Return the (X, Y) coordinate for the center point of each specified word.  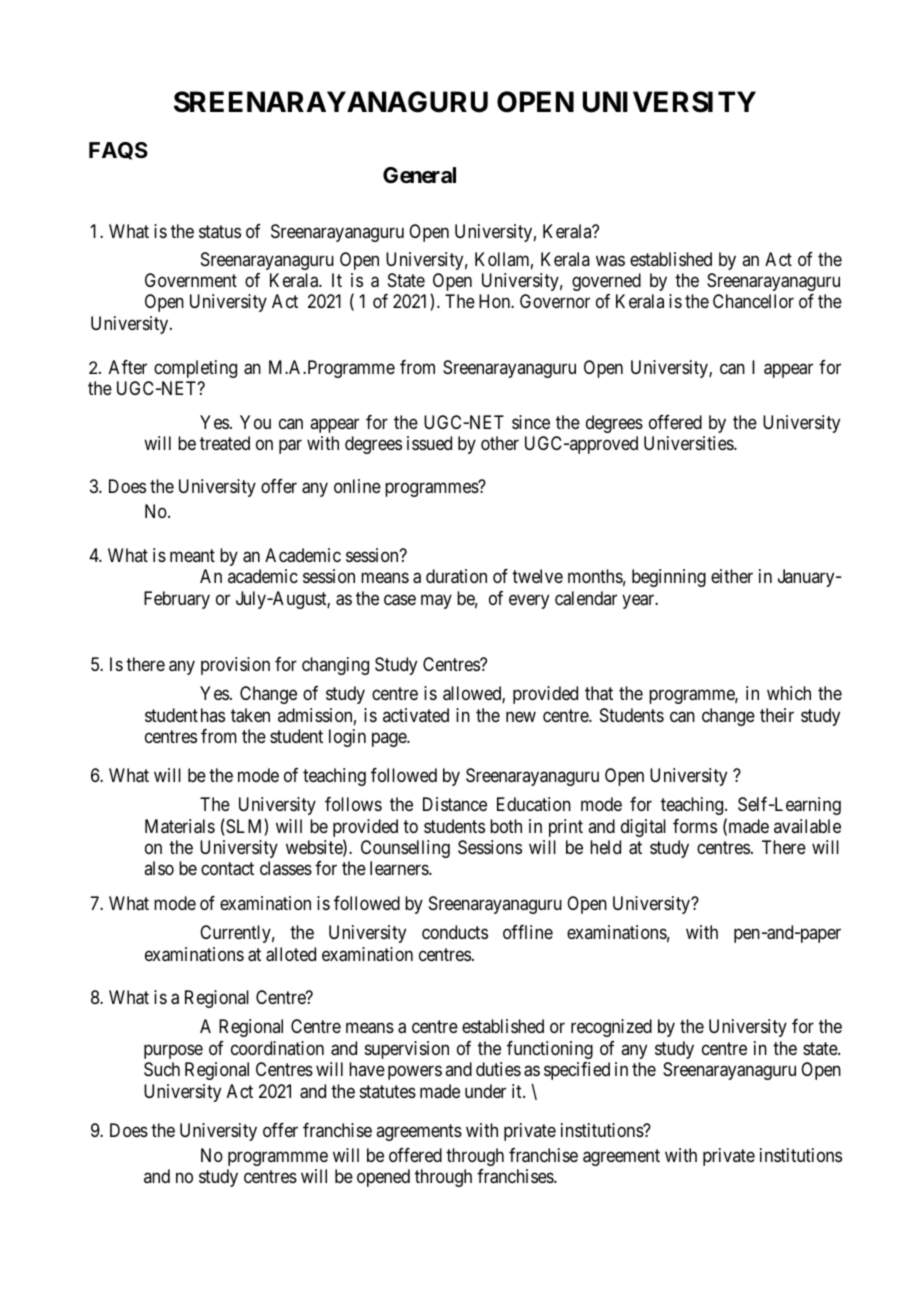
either (732, 576)
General (419, 175)
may (436, 601)
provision (235, 666)
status (220, 232)
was (610, 261)
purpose (173, 1051)
